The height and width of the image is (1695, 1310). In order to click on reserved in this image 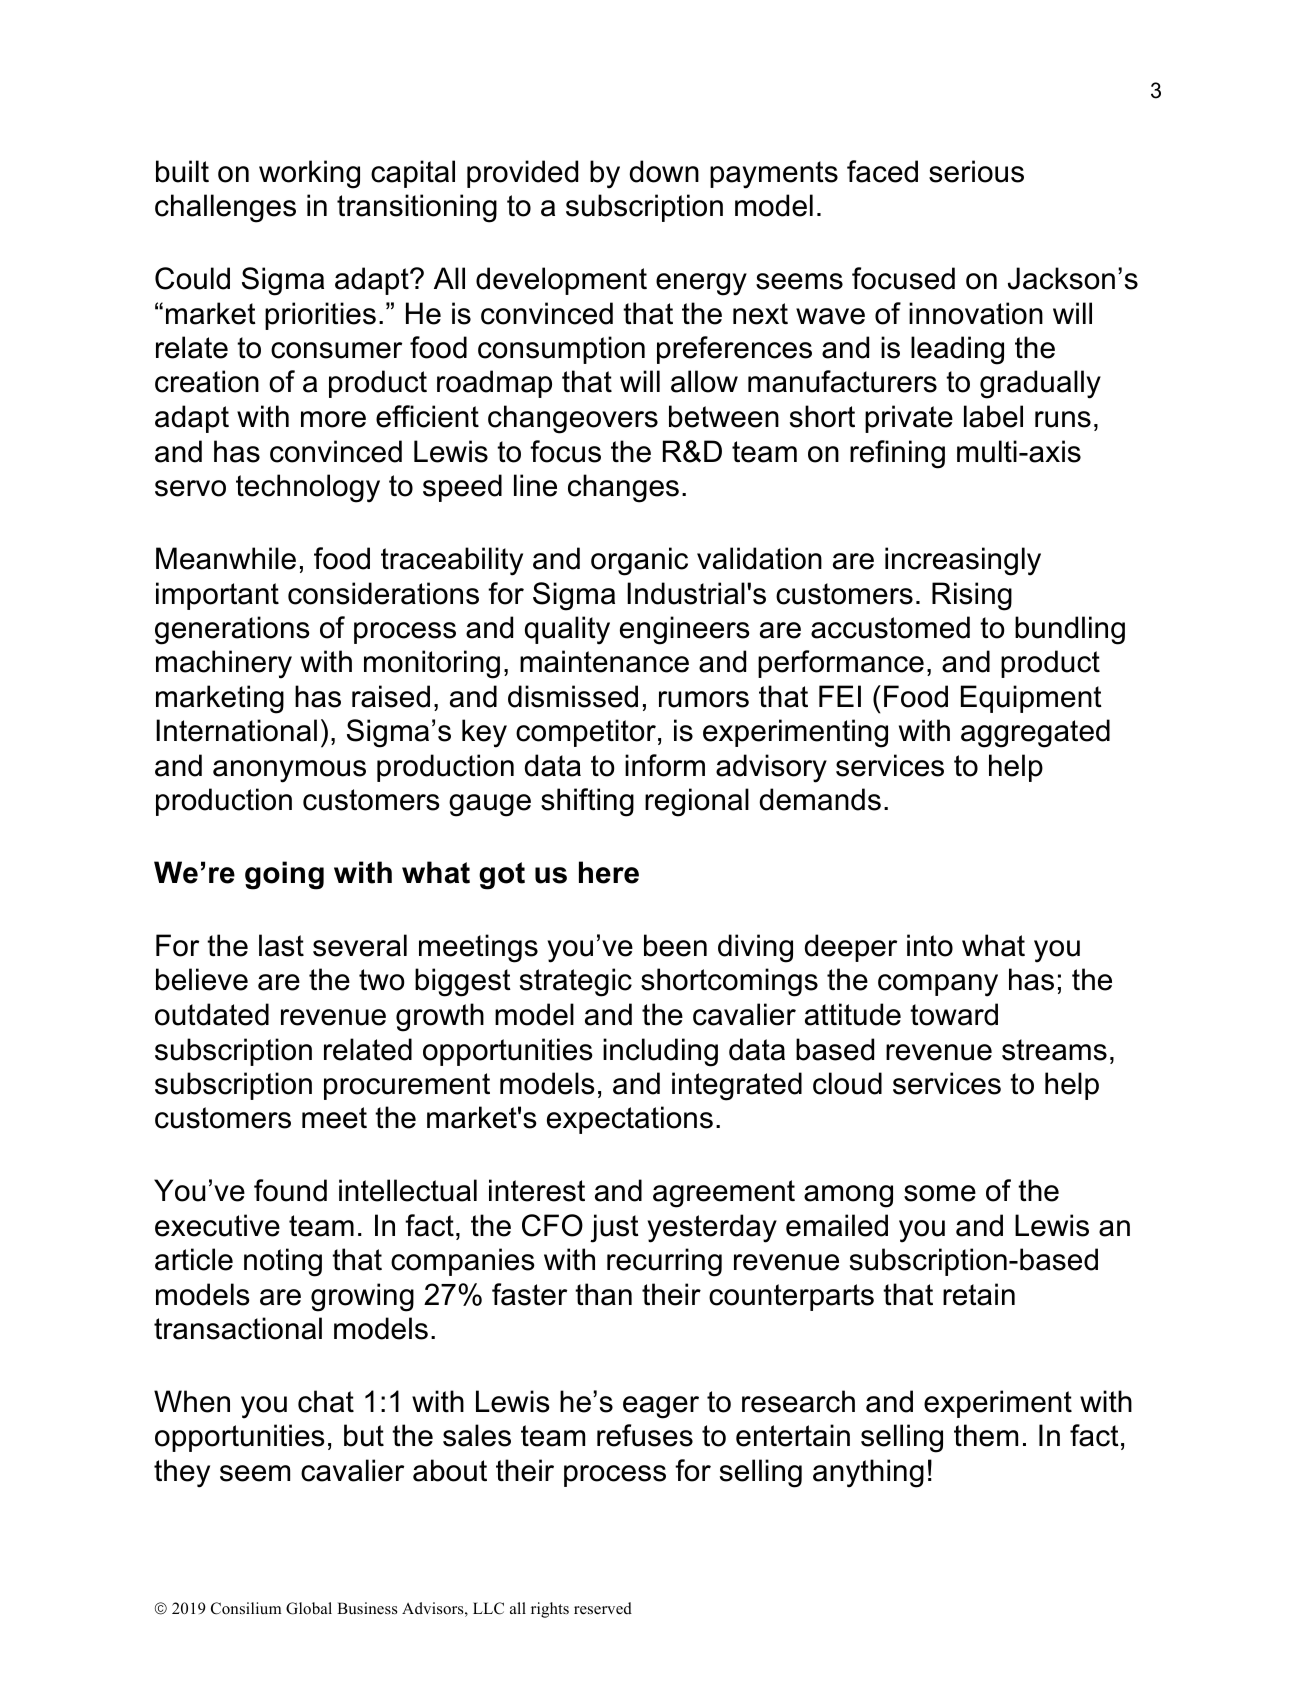, I will do `click(603, 1608)`.
